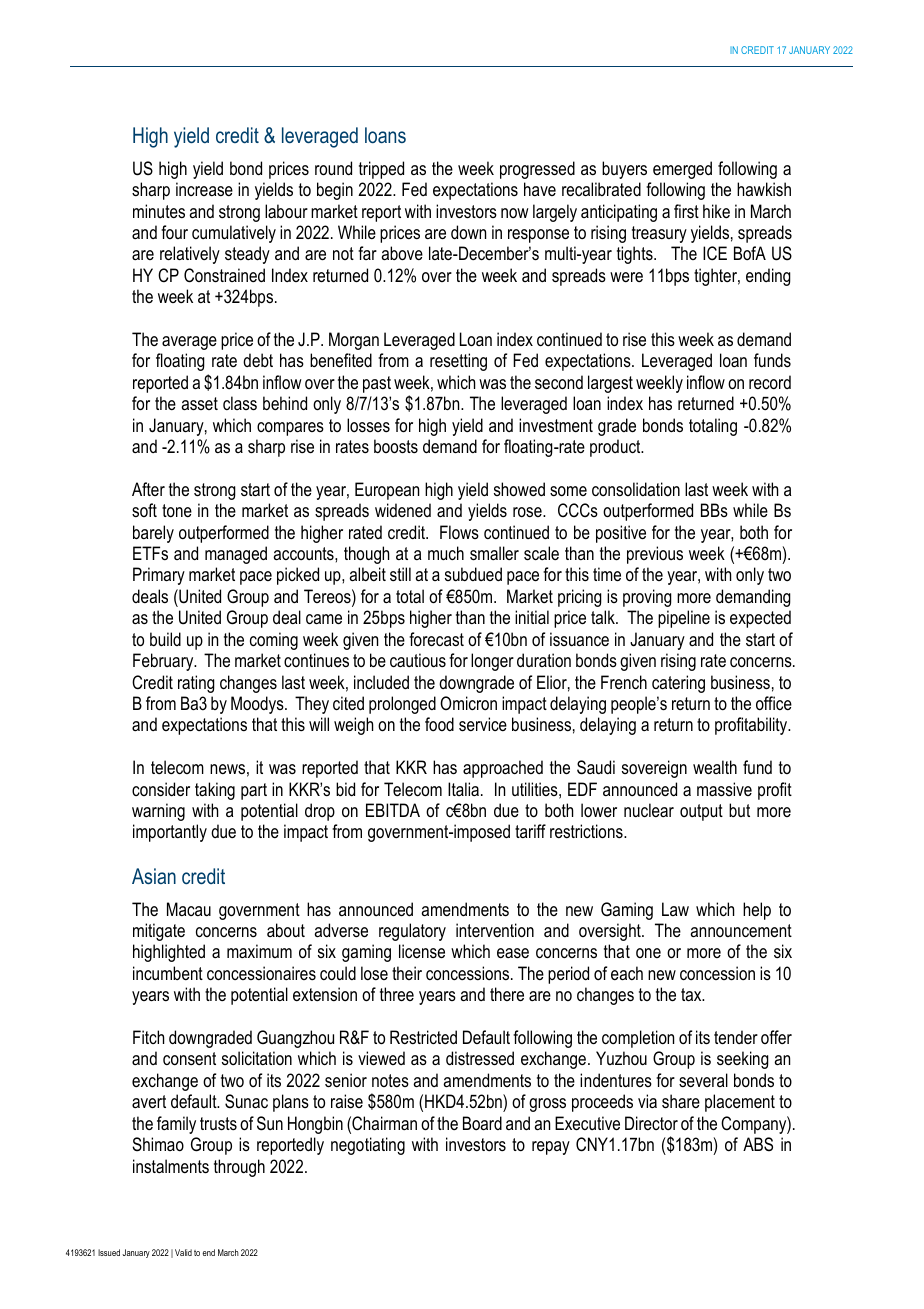 This image has width=924, height=1309. Describe the element at coordinates (159, 211) in the image. I see `minutes` at that location.
